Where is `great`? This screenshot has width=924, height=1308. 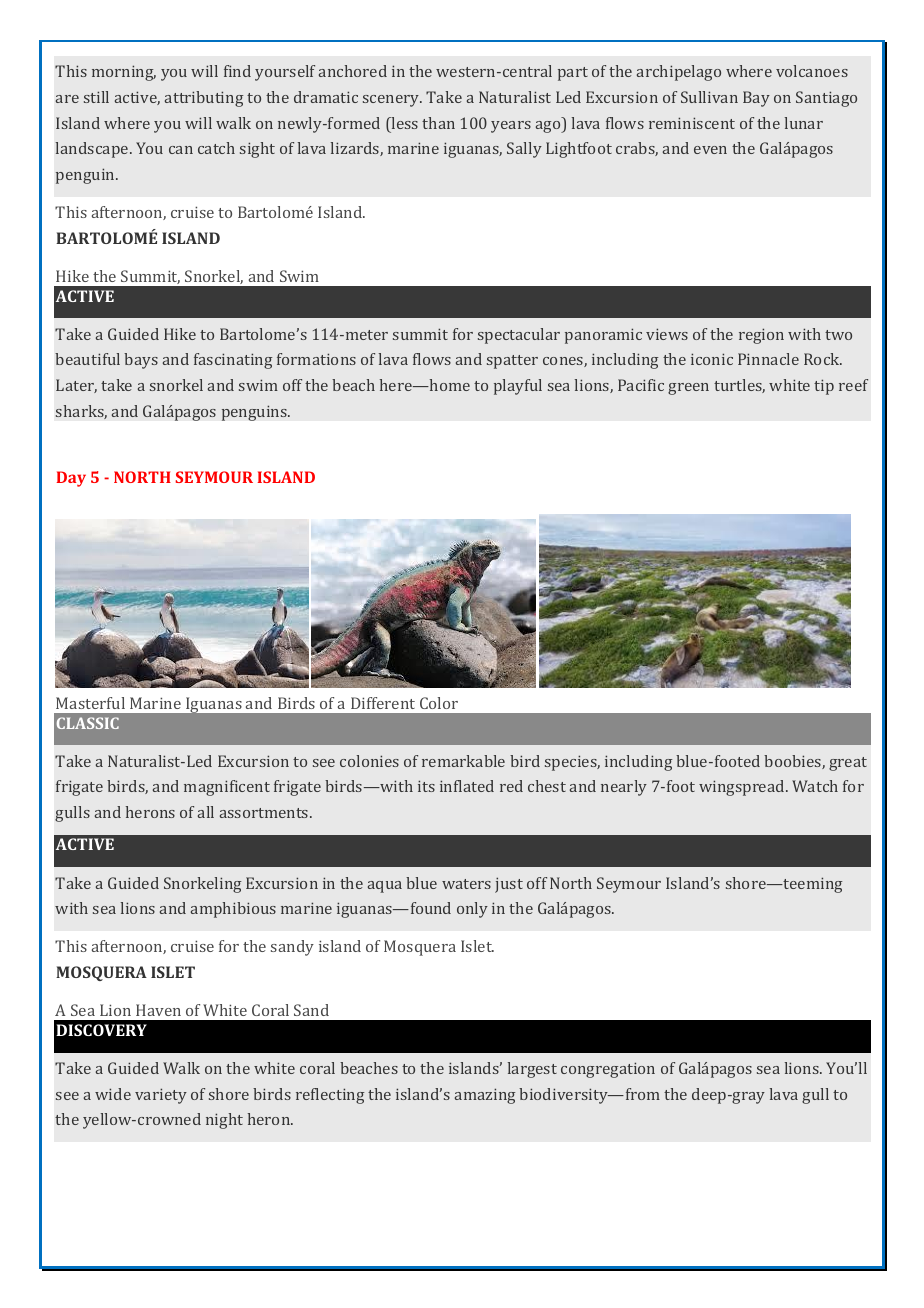
great is located at coordinates (848, 764).
